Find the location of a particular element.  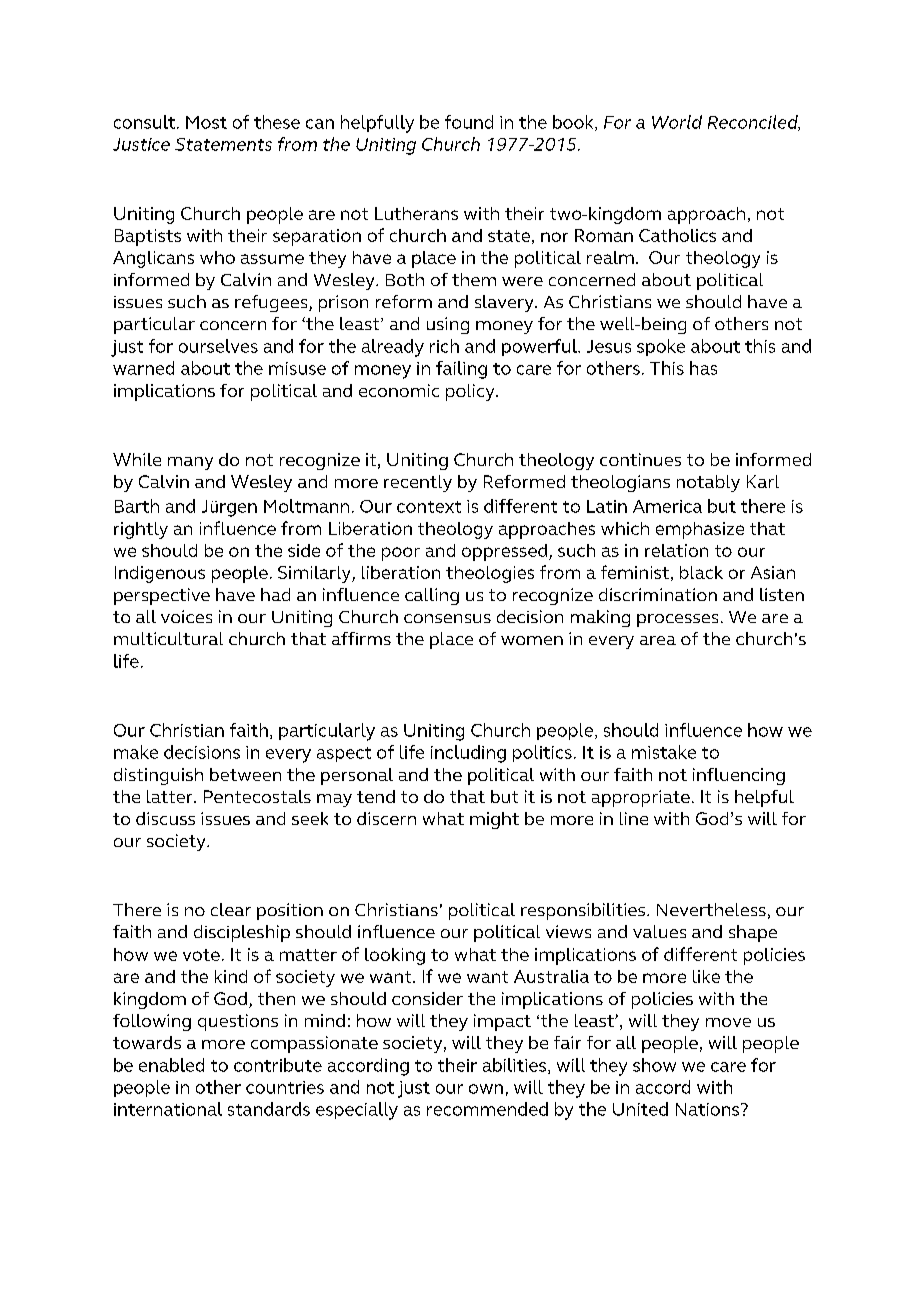

found is located at coordinates (469, 122).
